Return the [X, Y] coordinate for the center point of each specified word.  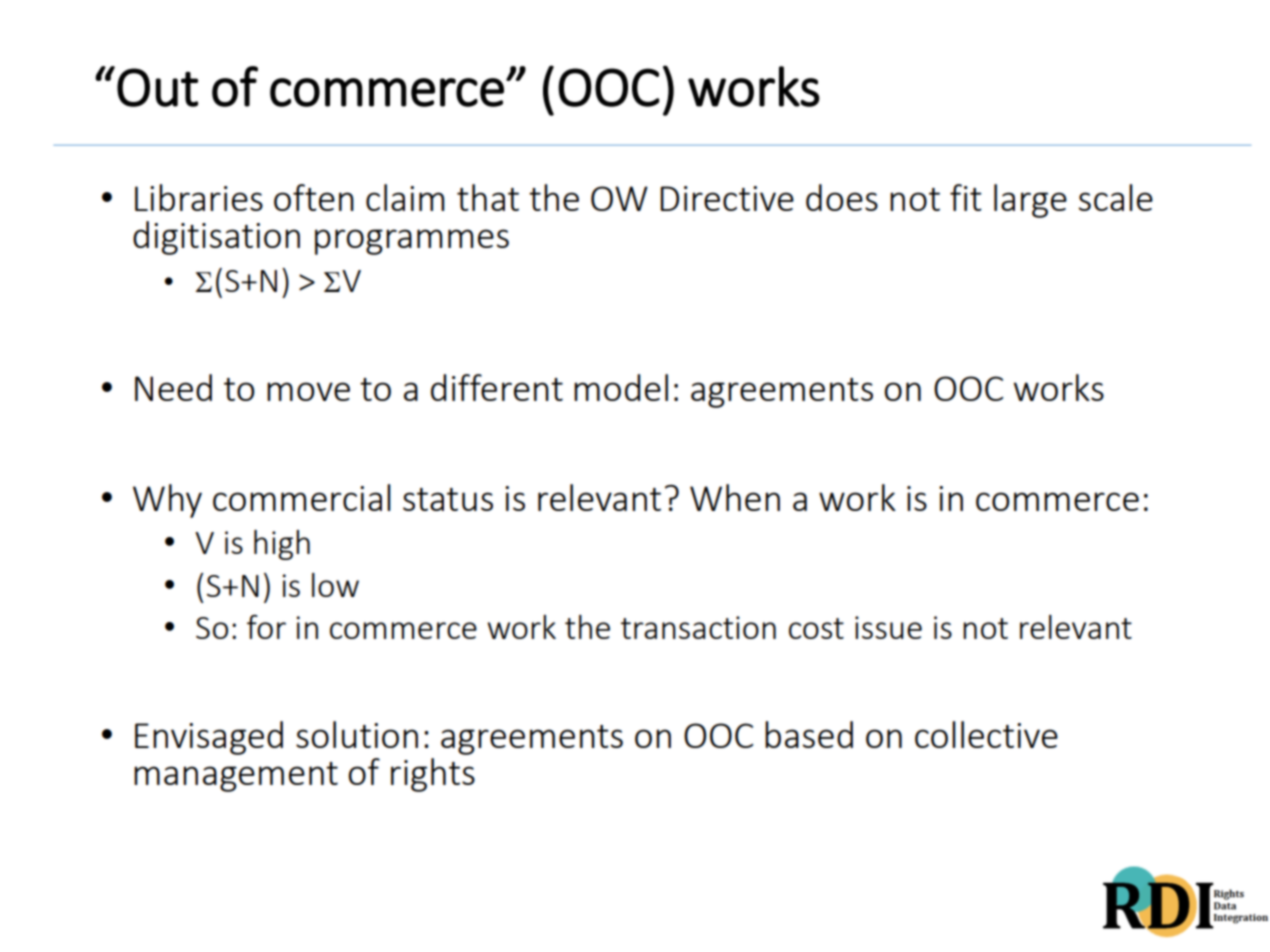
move [308, 391]
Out [157, 87]
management [236, 777]
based [809, 734]
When [735, 497]
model [621, 387]
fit [966, 197]
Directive [727, 198]
